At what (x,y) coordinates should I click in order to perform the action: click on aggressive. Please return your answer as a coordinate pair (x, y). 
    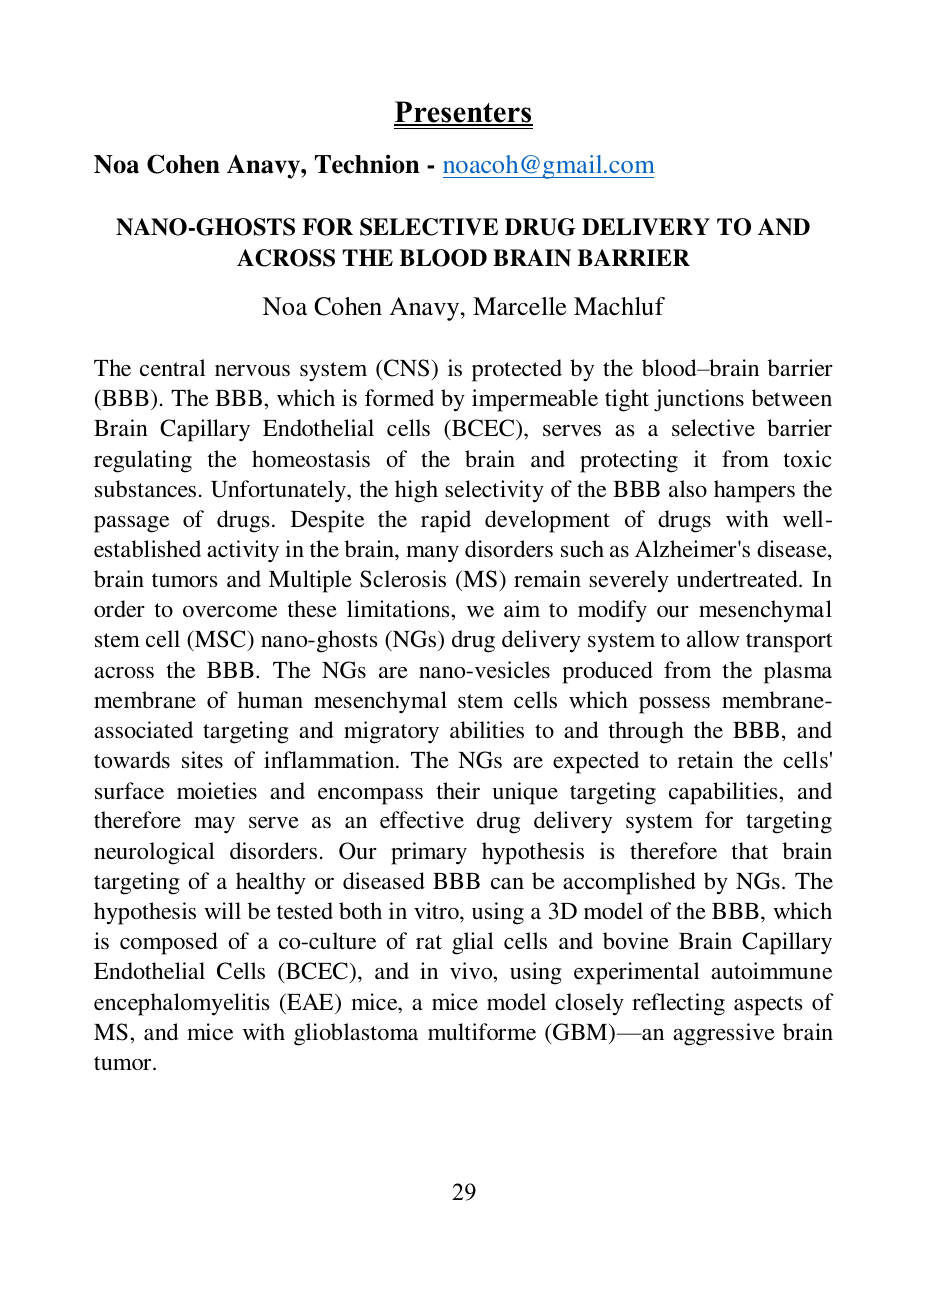
    Looking at the image, I should click on (724, 1034).
